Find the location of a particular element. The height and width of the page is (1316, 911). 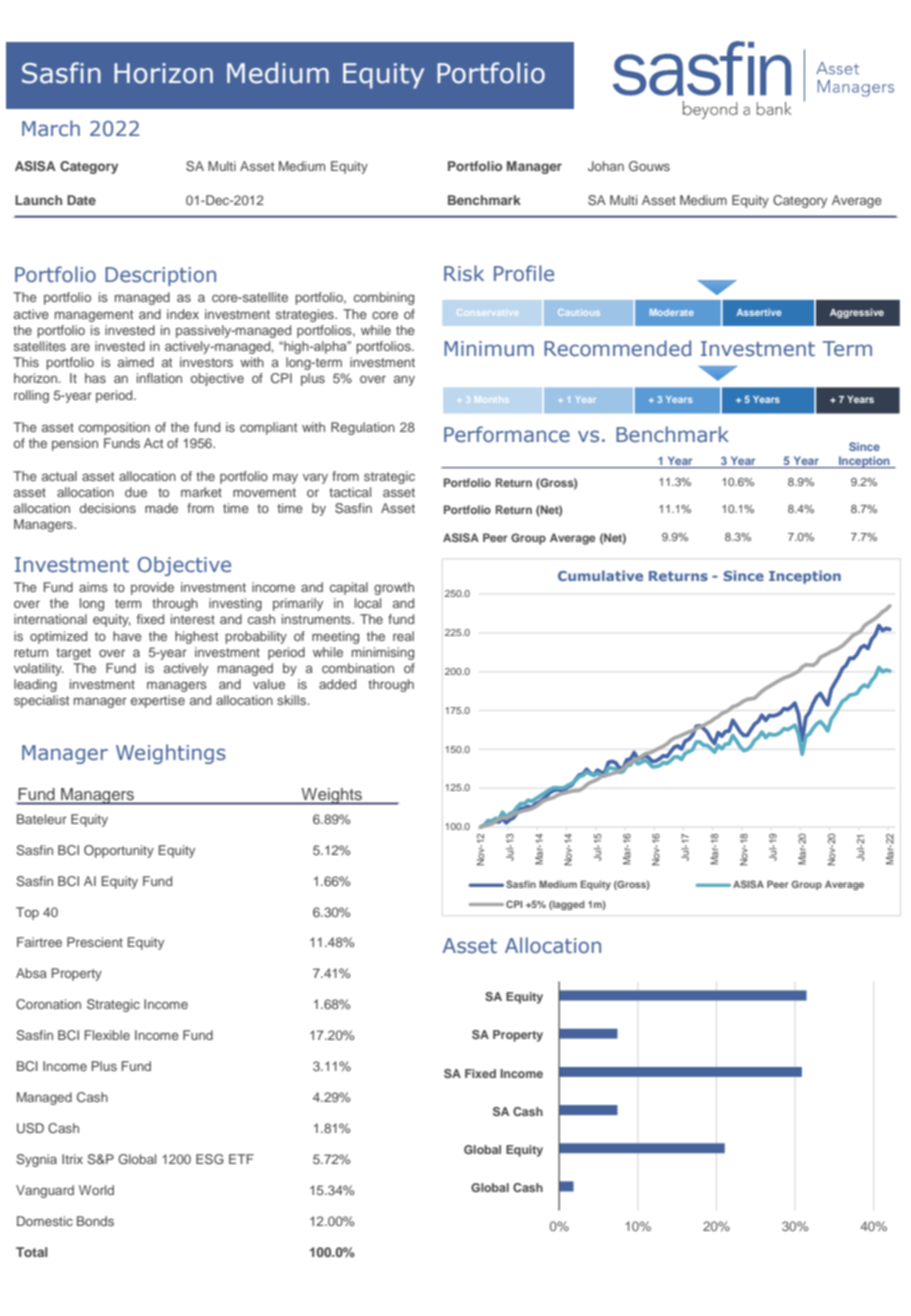

Weights is located at coordinates (331, 796).
